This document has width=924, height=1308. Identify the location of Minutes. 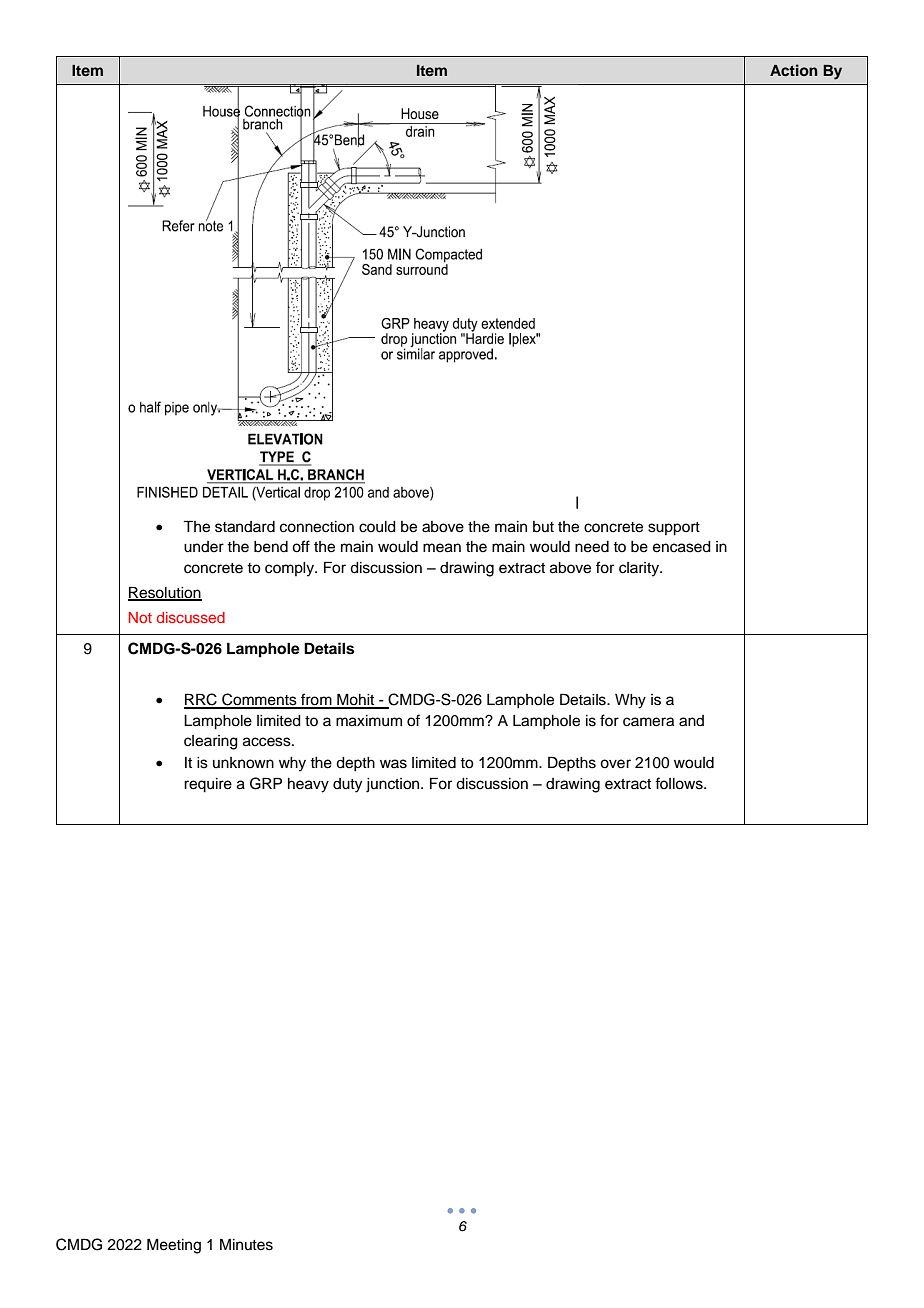
(246, 1244).
